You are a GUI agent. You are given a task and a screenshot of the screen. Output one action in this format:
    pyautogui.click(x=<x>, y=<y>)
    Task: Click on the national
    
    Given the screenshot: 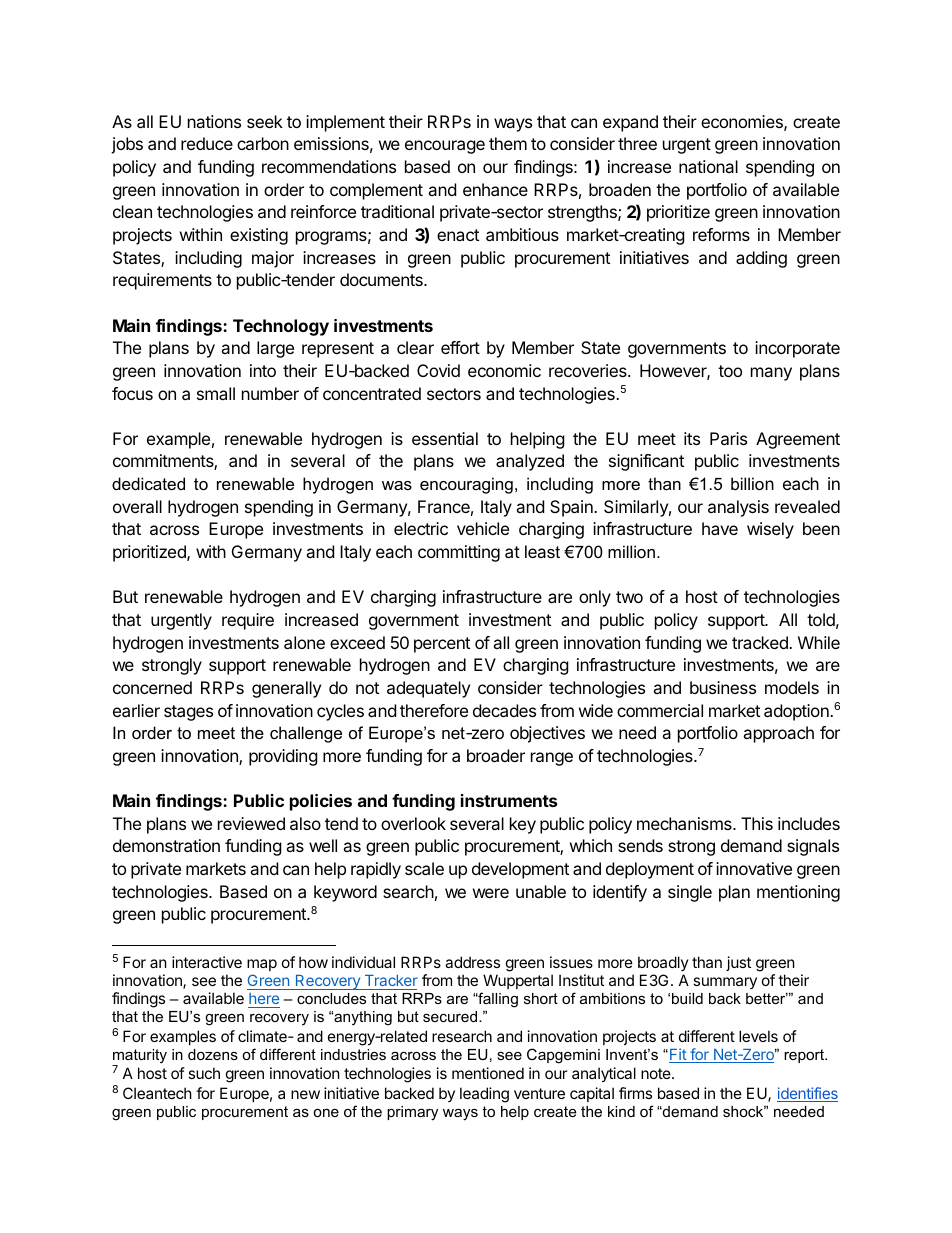 What is the action you would take?
    pyautogui.click(x=708, y=166)
